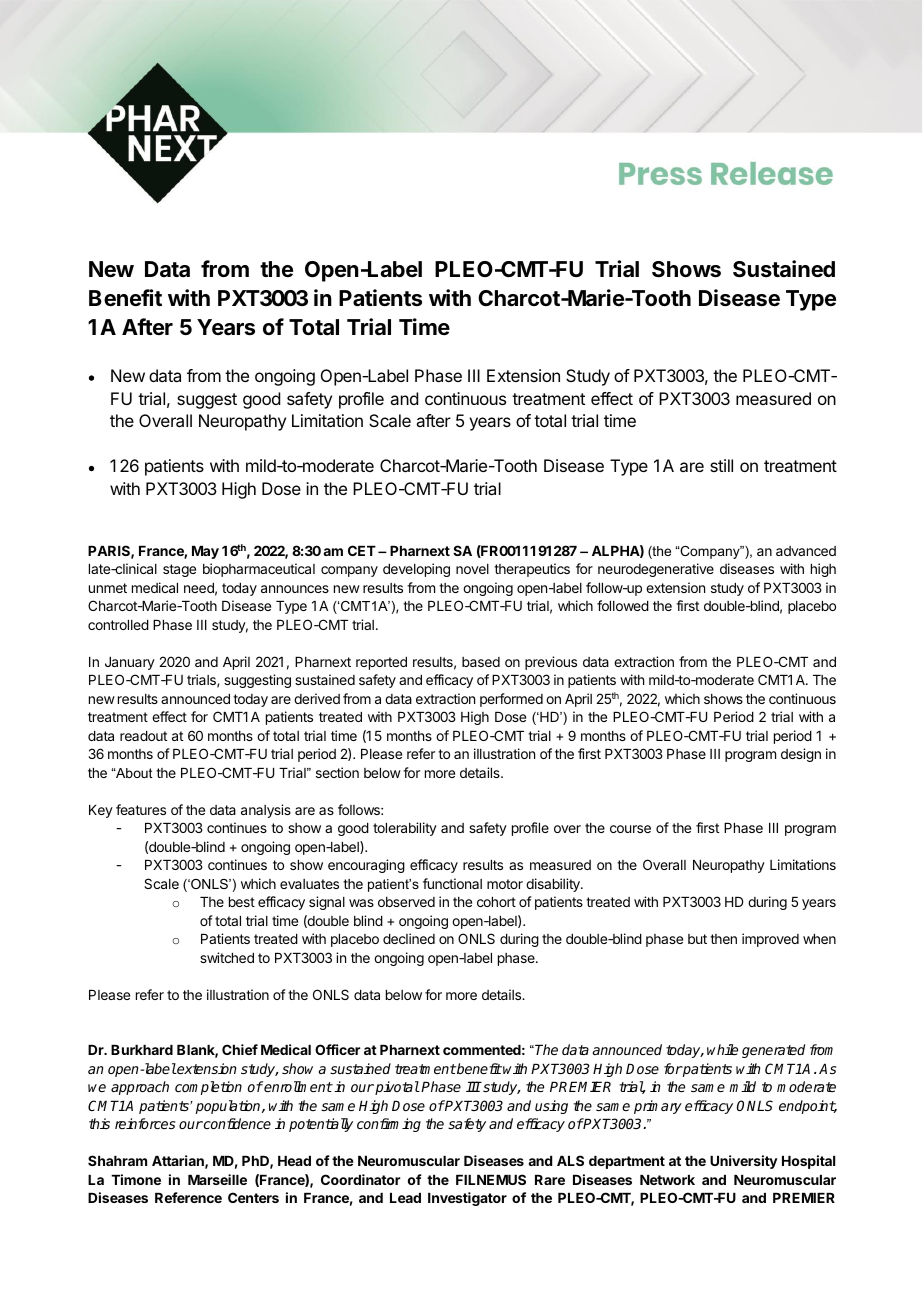  Describe the element at coordinates (405, 829) in the image. I see `tolerability` at that location.
